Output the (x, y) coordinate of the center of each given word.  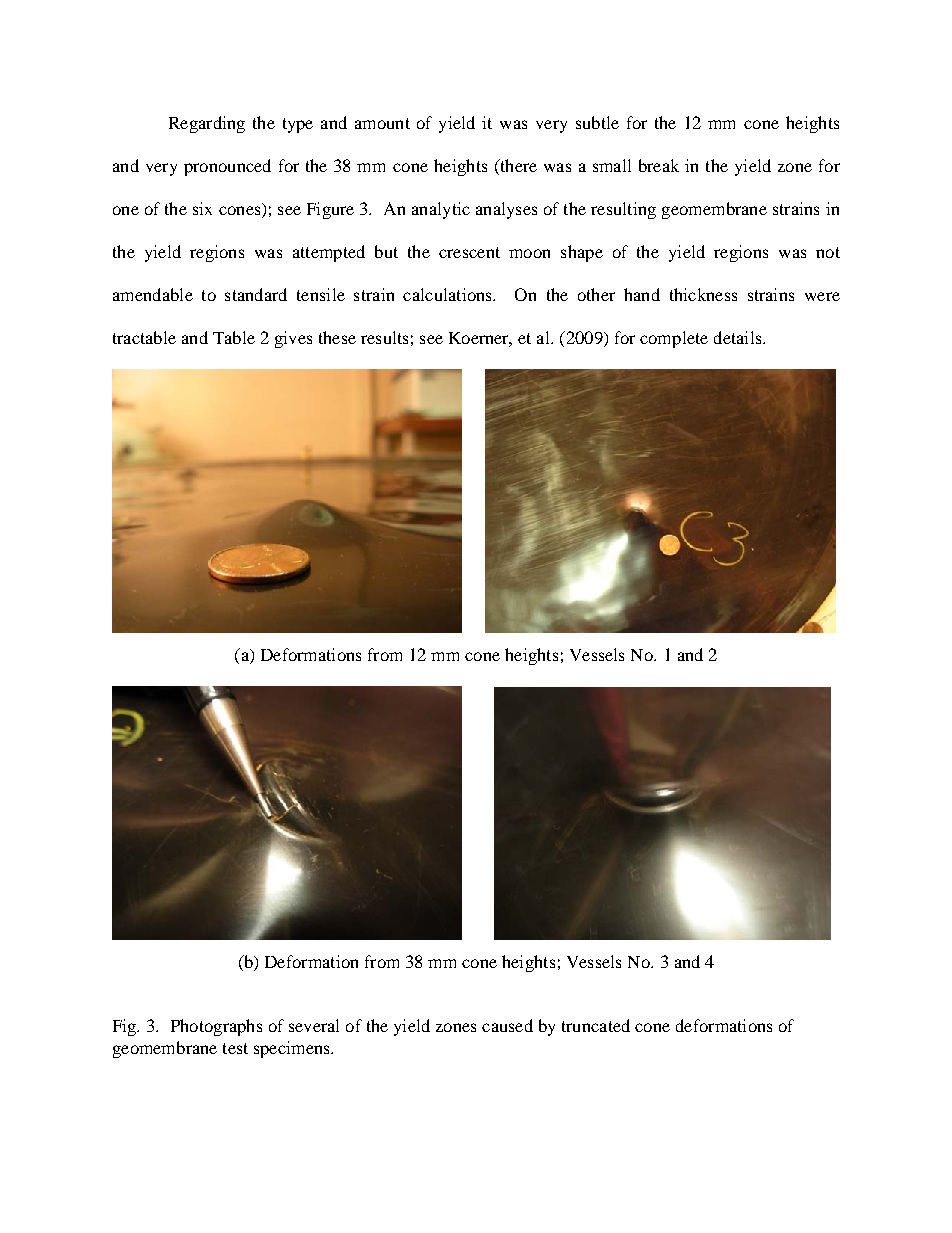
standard (256, 294)
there (517, 167)
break (659, 165)
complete (674, 339)
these (337, 337)
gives (293, 339)
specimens (293, 1049)
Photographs (216, 1027)
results (384, 337)
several (314, 1025)
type (298, 125)
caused (507, 1025)
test (235, 1048)
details (739, 337)
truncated (596, 1025)
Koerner (480, 339)
